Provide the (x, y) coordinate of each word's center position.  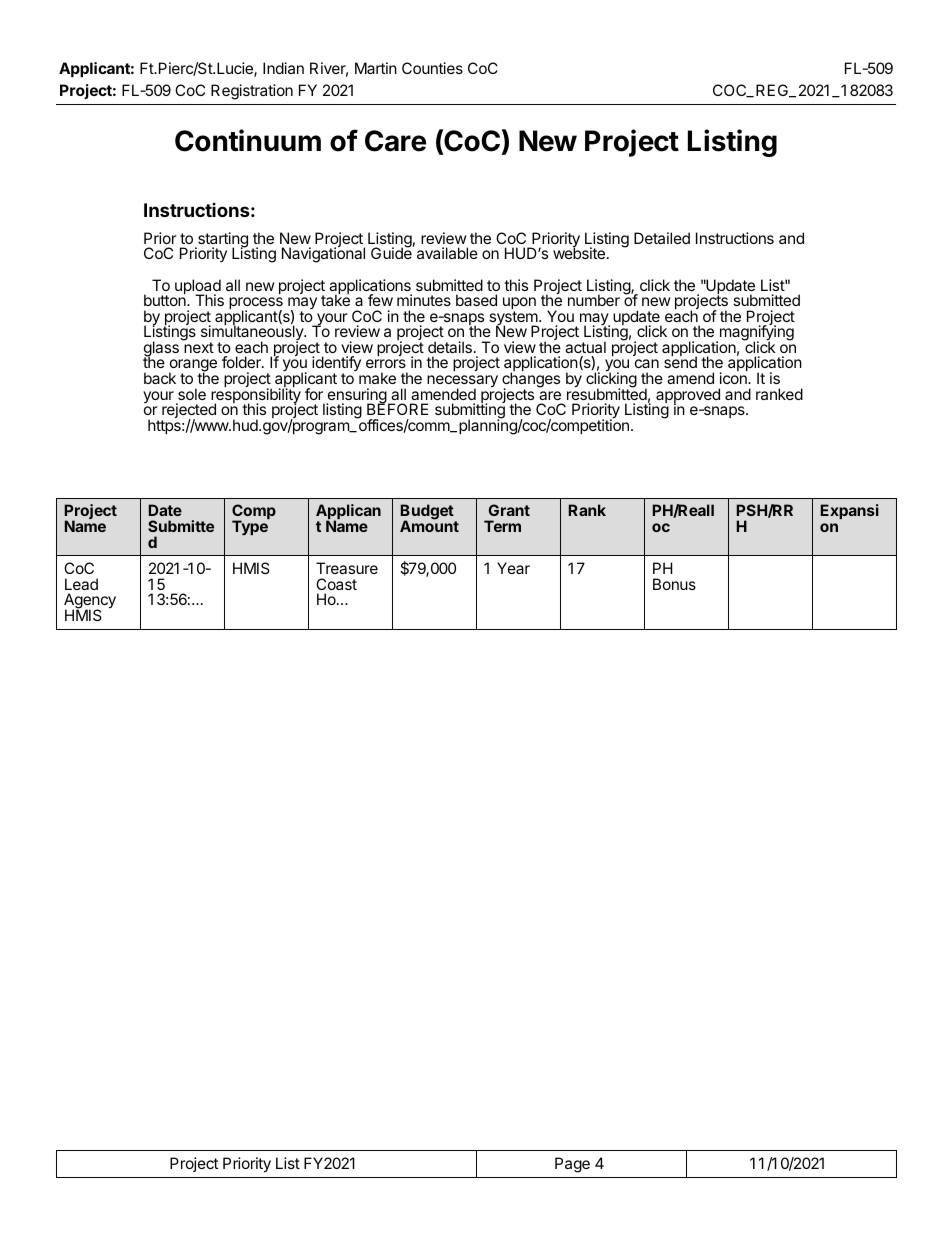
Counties (432, 68)
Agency (90, 602)
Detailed (662, 238)
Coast (336, 584)
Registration (252, 92)
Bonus (674, 584)
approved (688, 396)
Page (572, 1165)
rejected (189, 412)
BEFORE (397, 408)
